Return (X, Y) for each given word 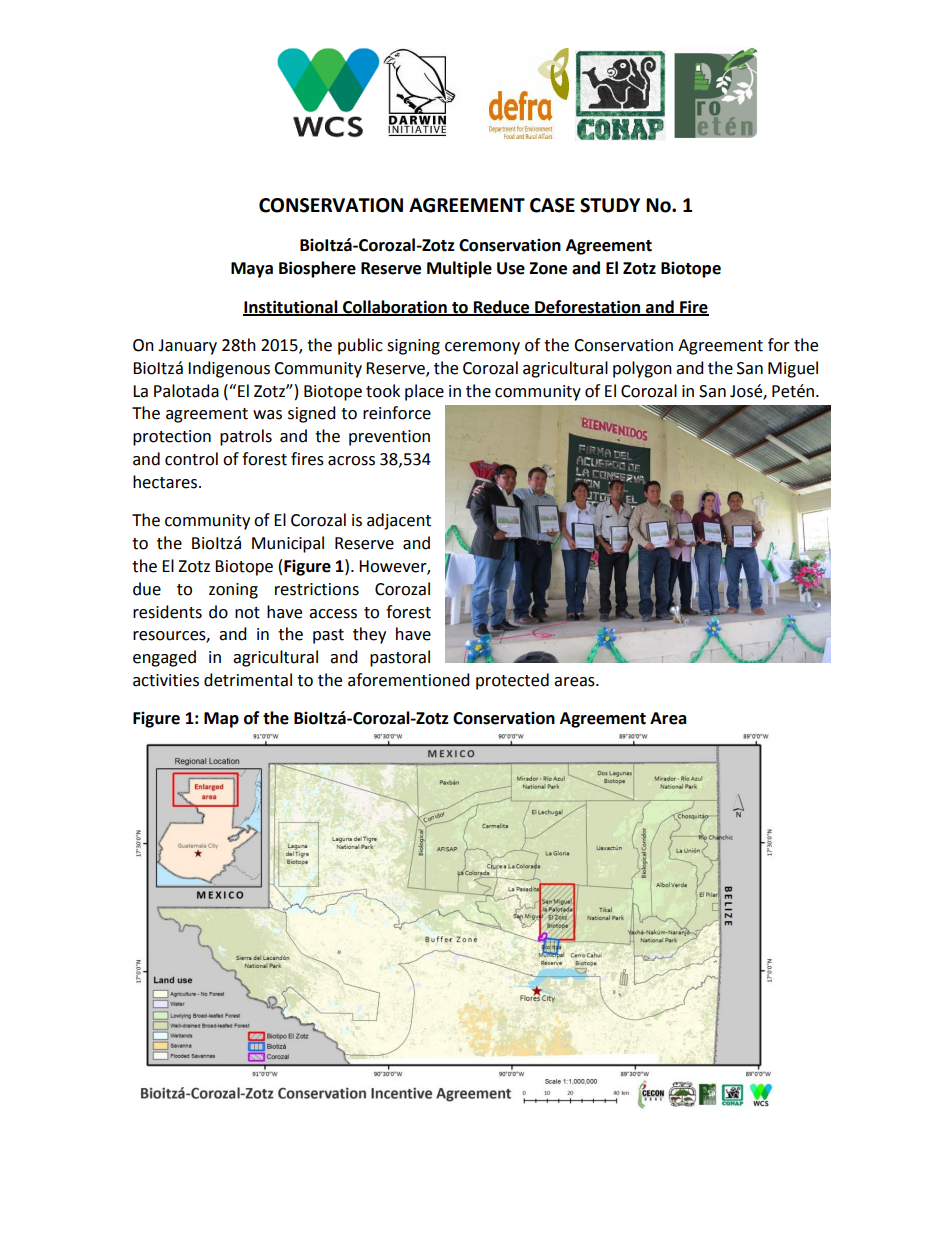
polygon (642, 369)
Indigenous (229, 369)
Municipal (288, 544)
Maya (252, 270)
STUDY (610, 205)
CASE (552, 205)
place (424, 392)
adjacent (399, 521)
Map (221, 720)
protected (512, 681)
